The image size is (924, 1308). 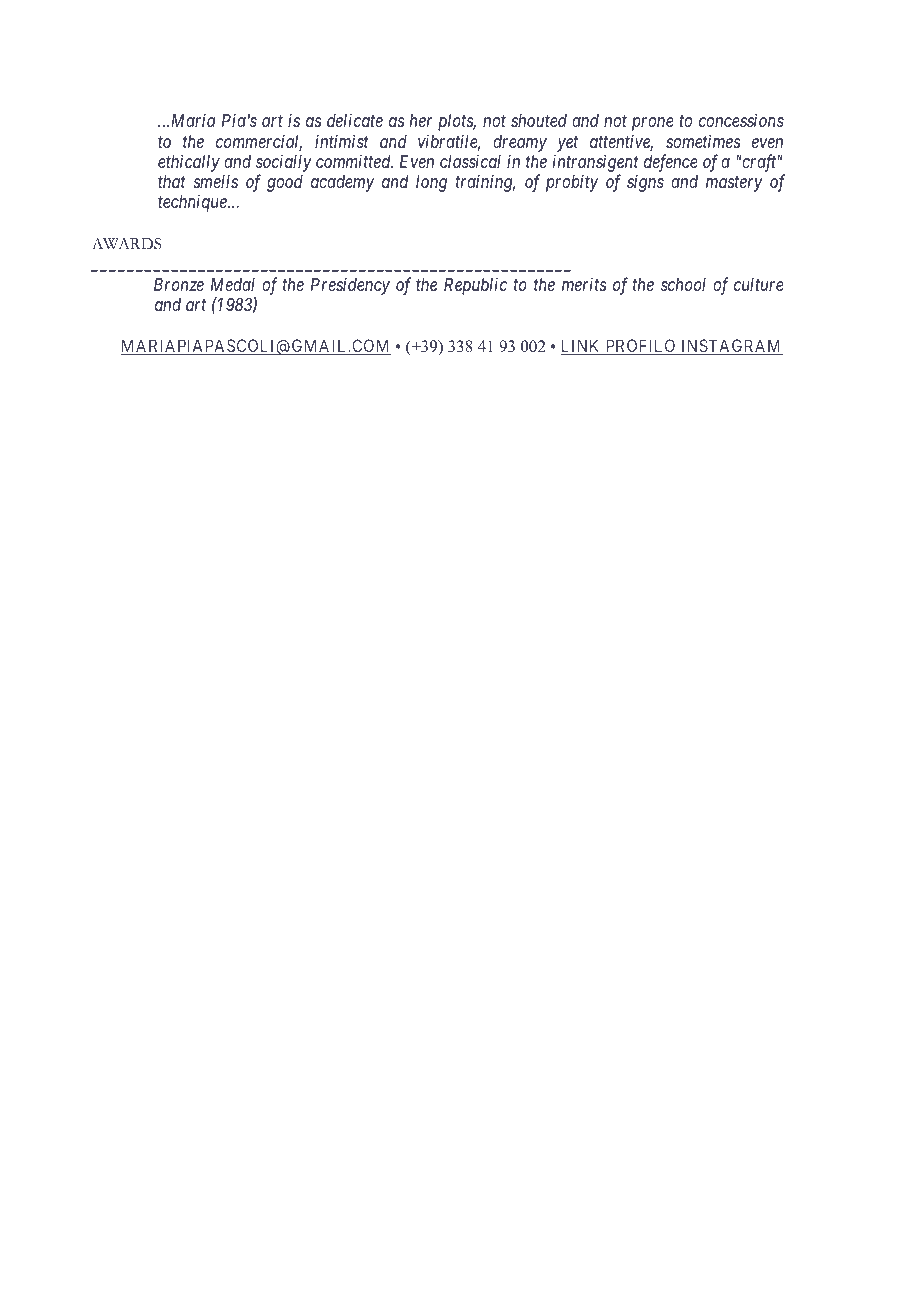 What do you see at coordinates (475, 286) in the screenshot?
I see `Republic` at bounding box center [475, 286].
